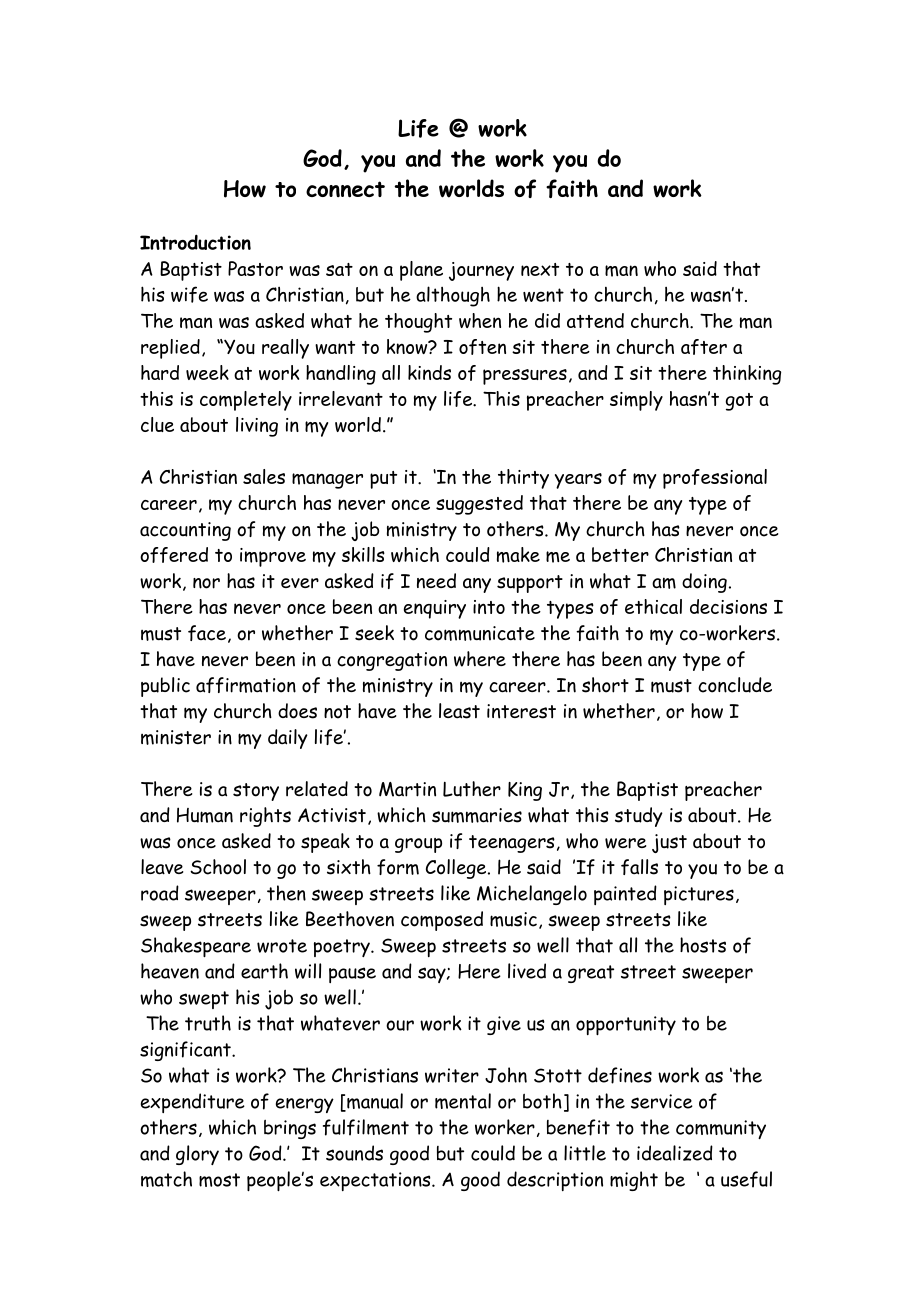 This screenshot has width=924, height=1308. Describe the element at coordinates (421, 271) in the screenshot. I see `plane` at that location.
